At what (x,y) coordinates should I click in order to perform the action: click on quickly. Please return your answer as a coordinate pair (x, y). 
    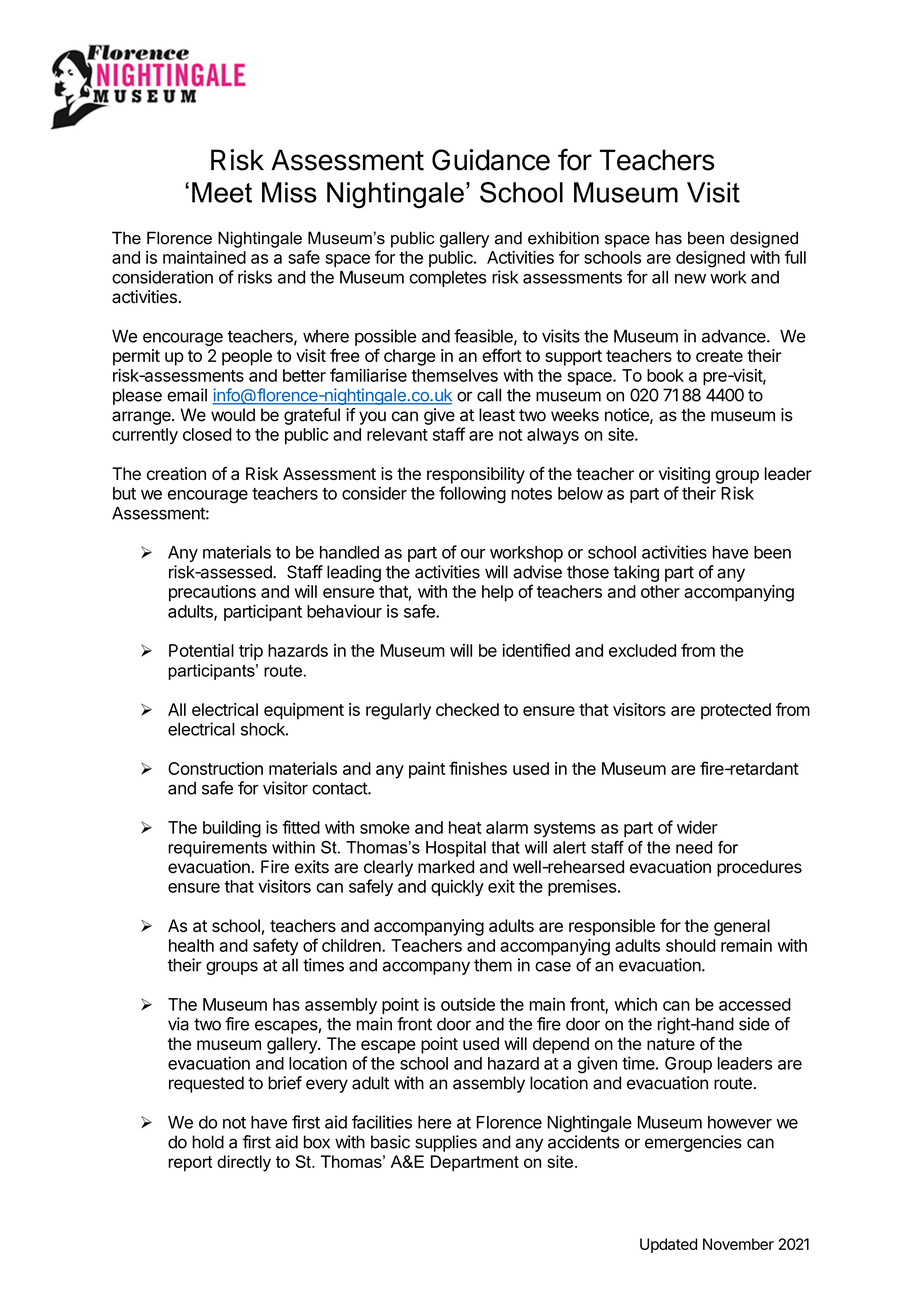
    Looking at the image, I should click on (457, 887).
